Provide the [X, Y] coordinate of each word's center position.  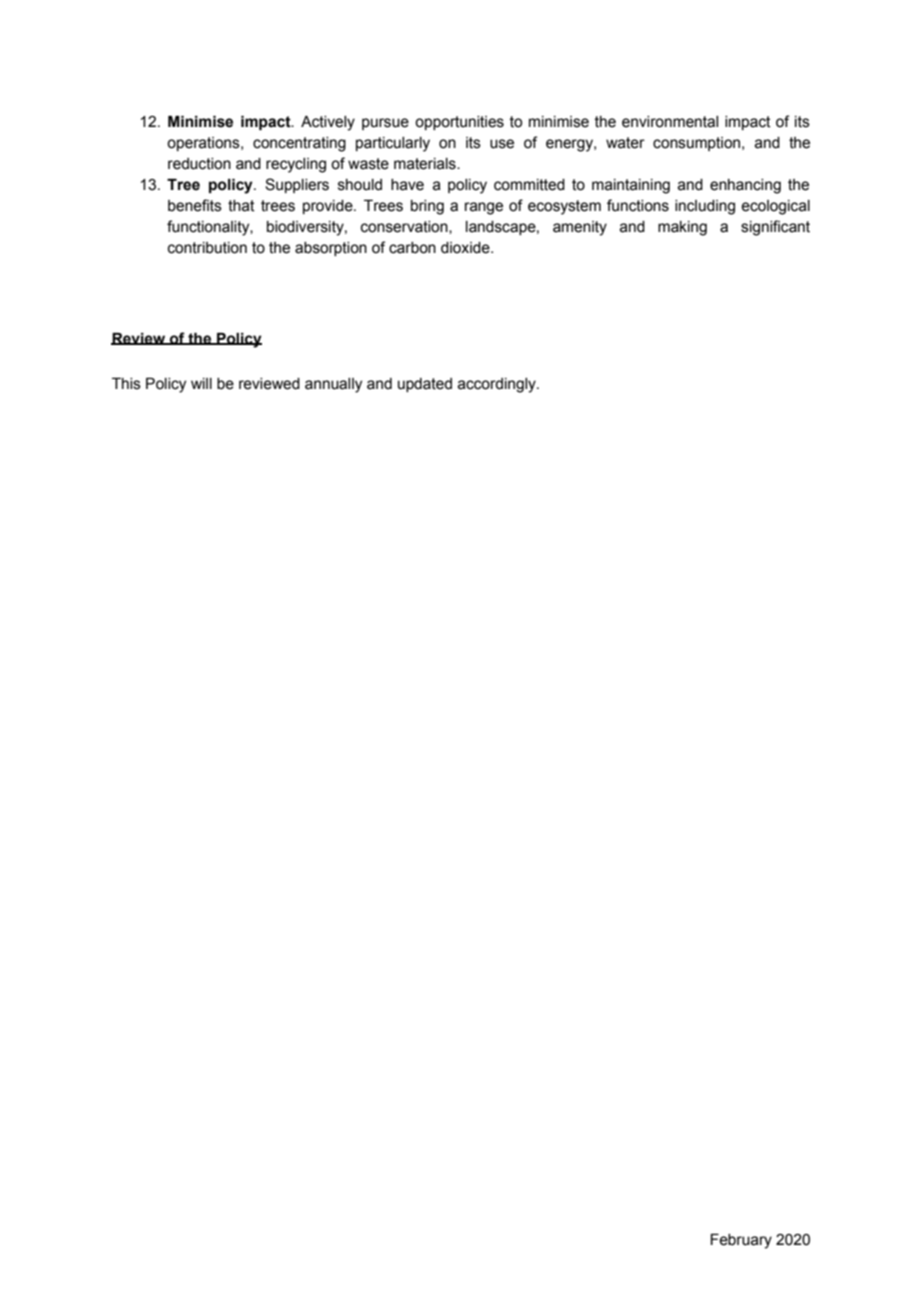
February [741, 1241]
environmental [670, 122]
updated [425, 385]
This [126, 384]
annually [333, 385]
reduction [199, 164]
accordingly [498, 385]
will [201, 383]
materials [426, 164]
